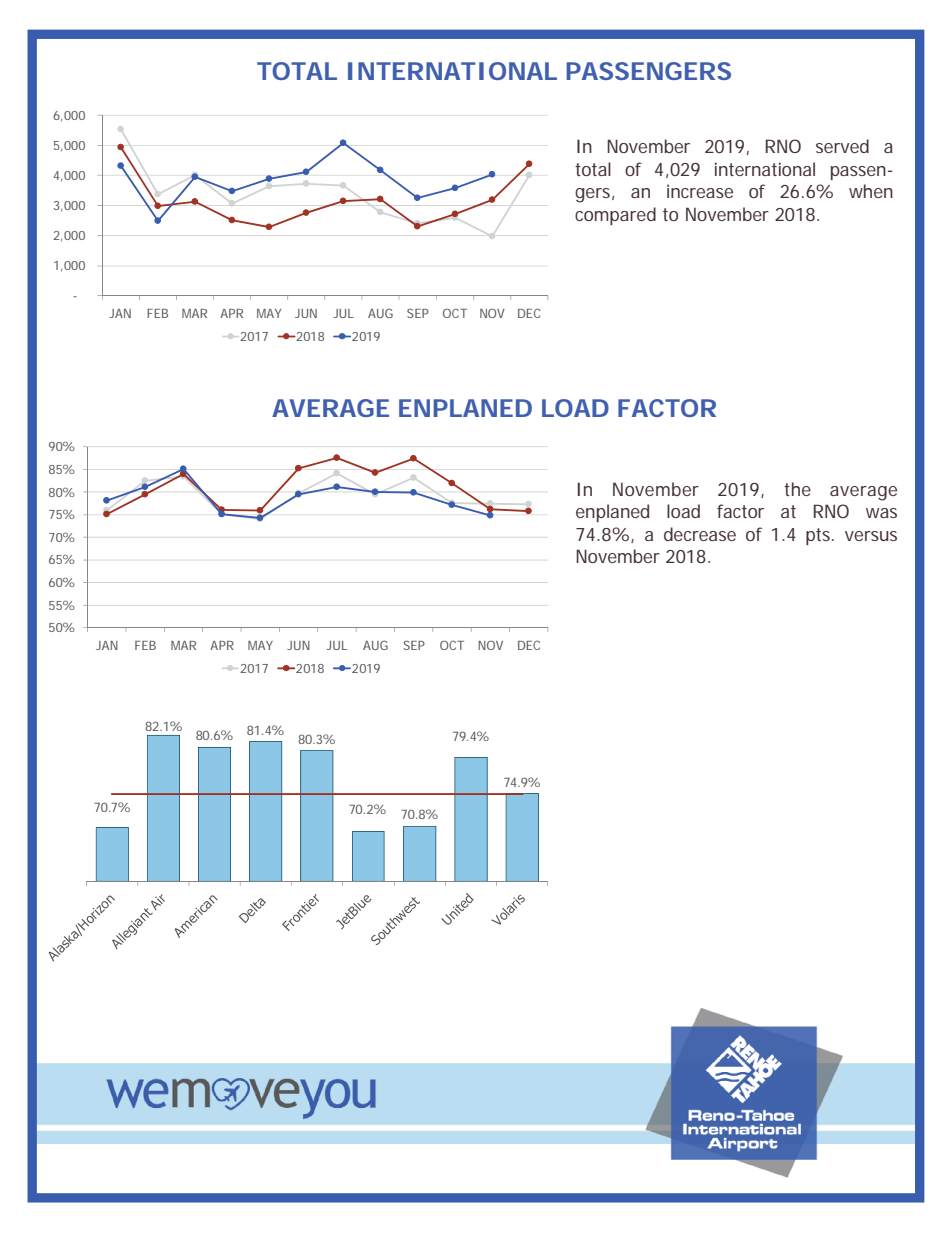 The height and width of the image is (1233, 952). Describe the element at coordinates (842, 146) in the image. I see `served` at that location.
